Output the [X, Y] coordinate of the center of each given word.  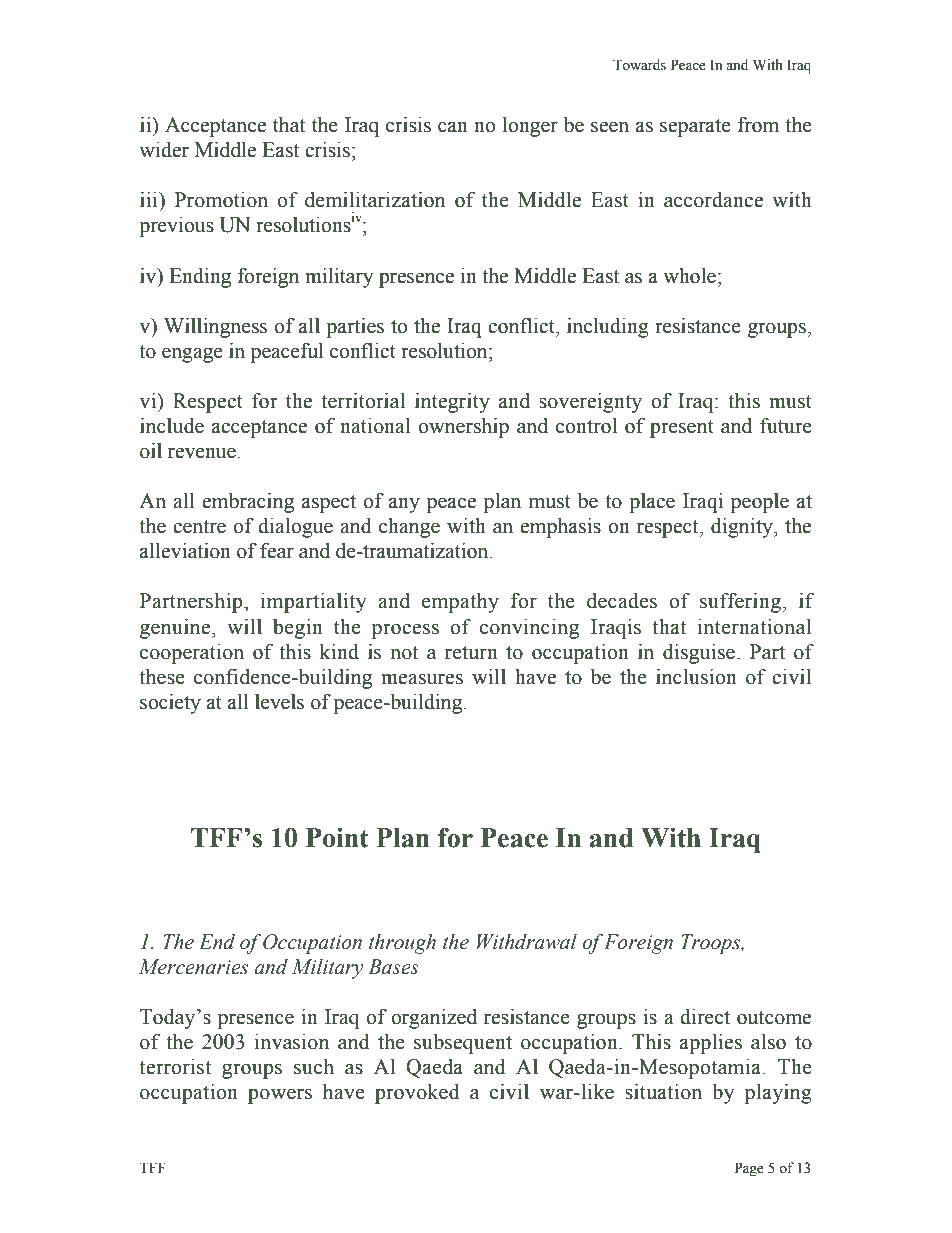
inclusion [696, 677]
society [170, 704]
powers [280, 1096]
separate [695, 128]
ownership [463, 428]
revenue [203, 453]
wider [164, 150]
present [682, 429]
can [453, 127]
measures [422, 679]
